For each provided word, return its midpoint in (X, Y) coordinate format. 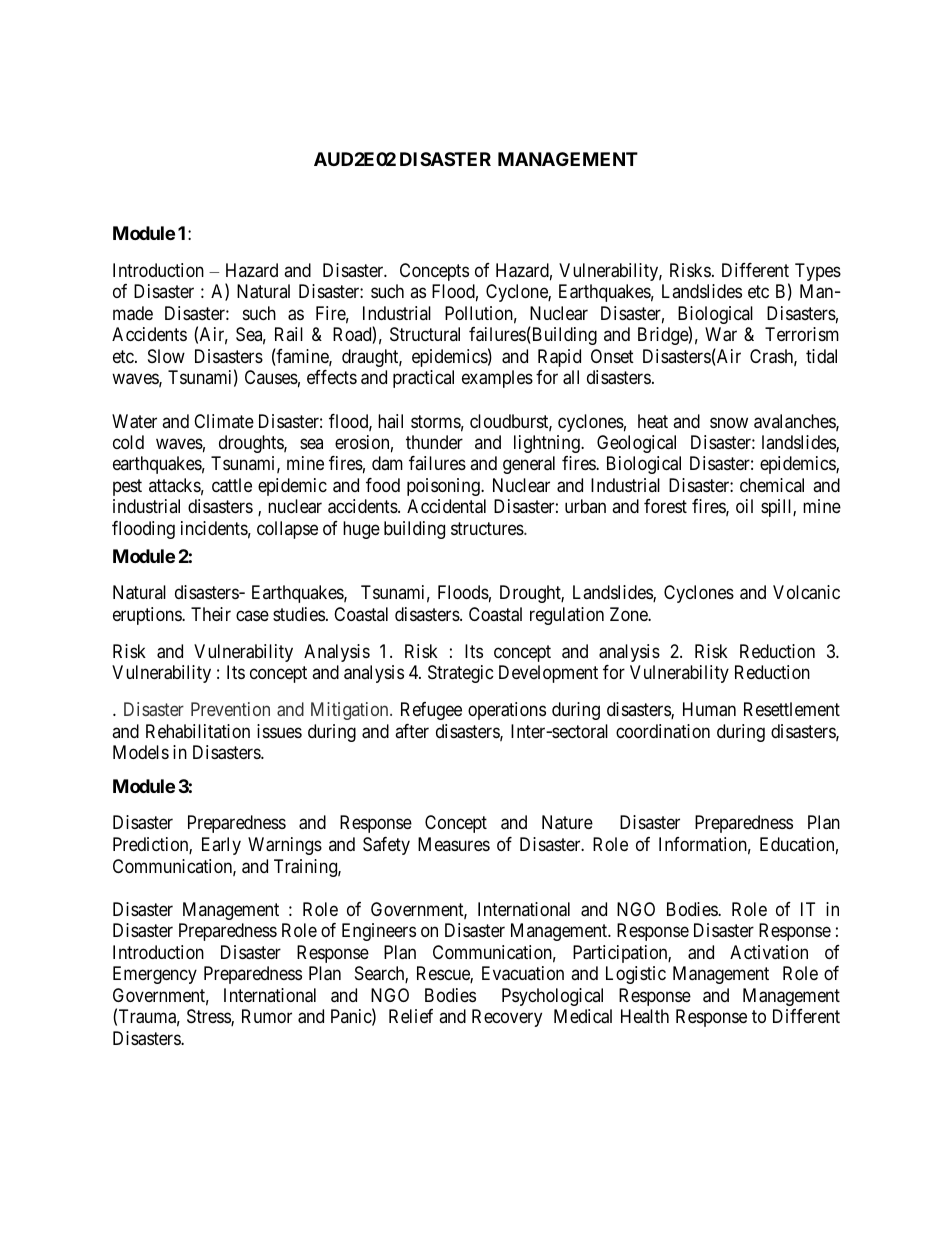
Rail (289, 334)
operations (507, 711)
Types (818, 272)
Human (709, 709)
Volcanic (806, 592)
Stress (209, 1017)
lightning (548, 444)
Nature (567, 822)
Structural (425, 334)
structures (488, 528)
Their (211, 614)
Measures (454, 844)
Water (134, 421)
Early (221, 846)
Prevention (230, 709)
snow (729, 422)
